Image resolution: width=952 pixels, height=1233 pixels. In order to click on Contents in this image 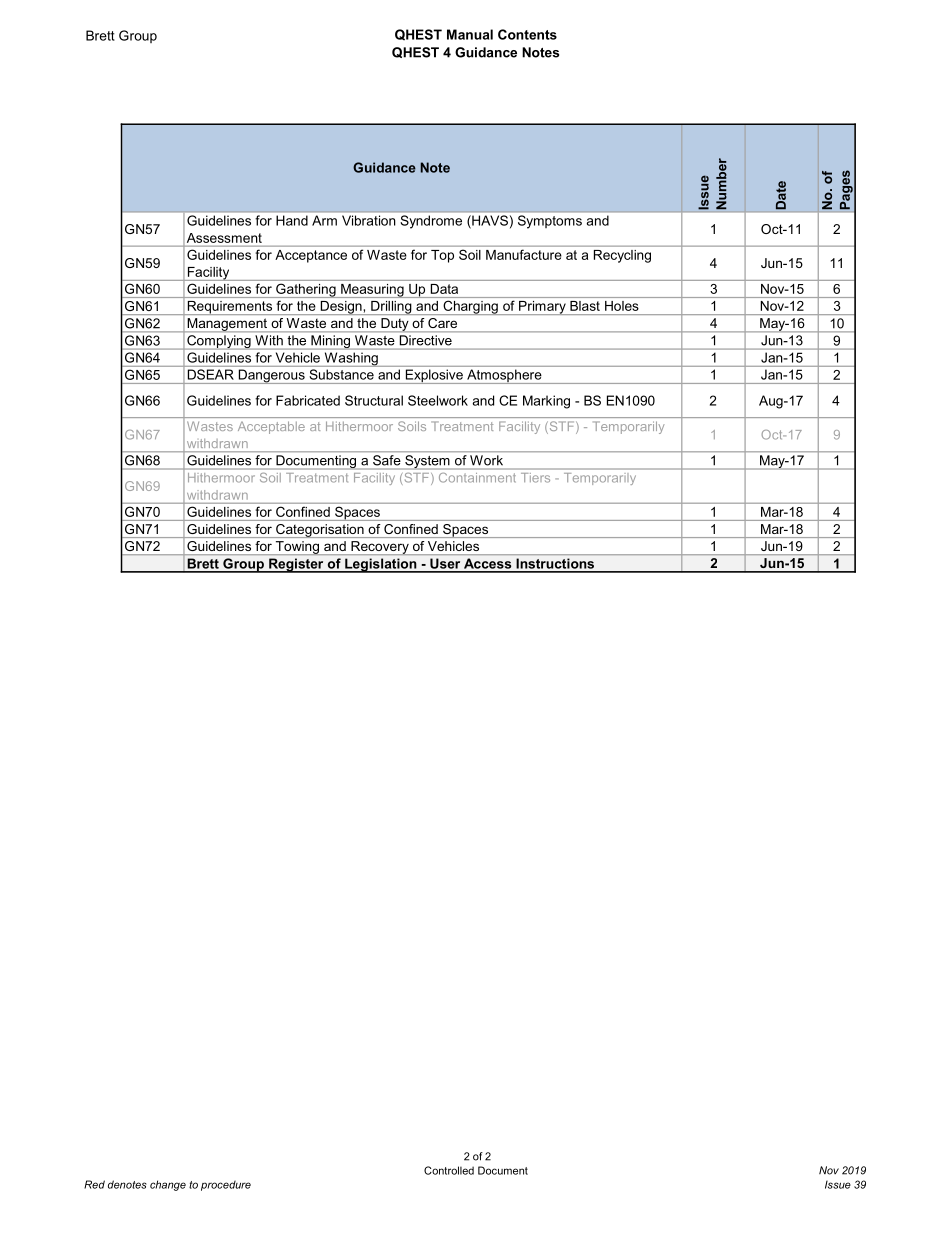, I will do `click(527, 34)`.
